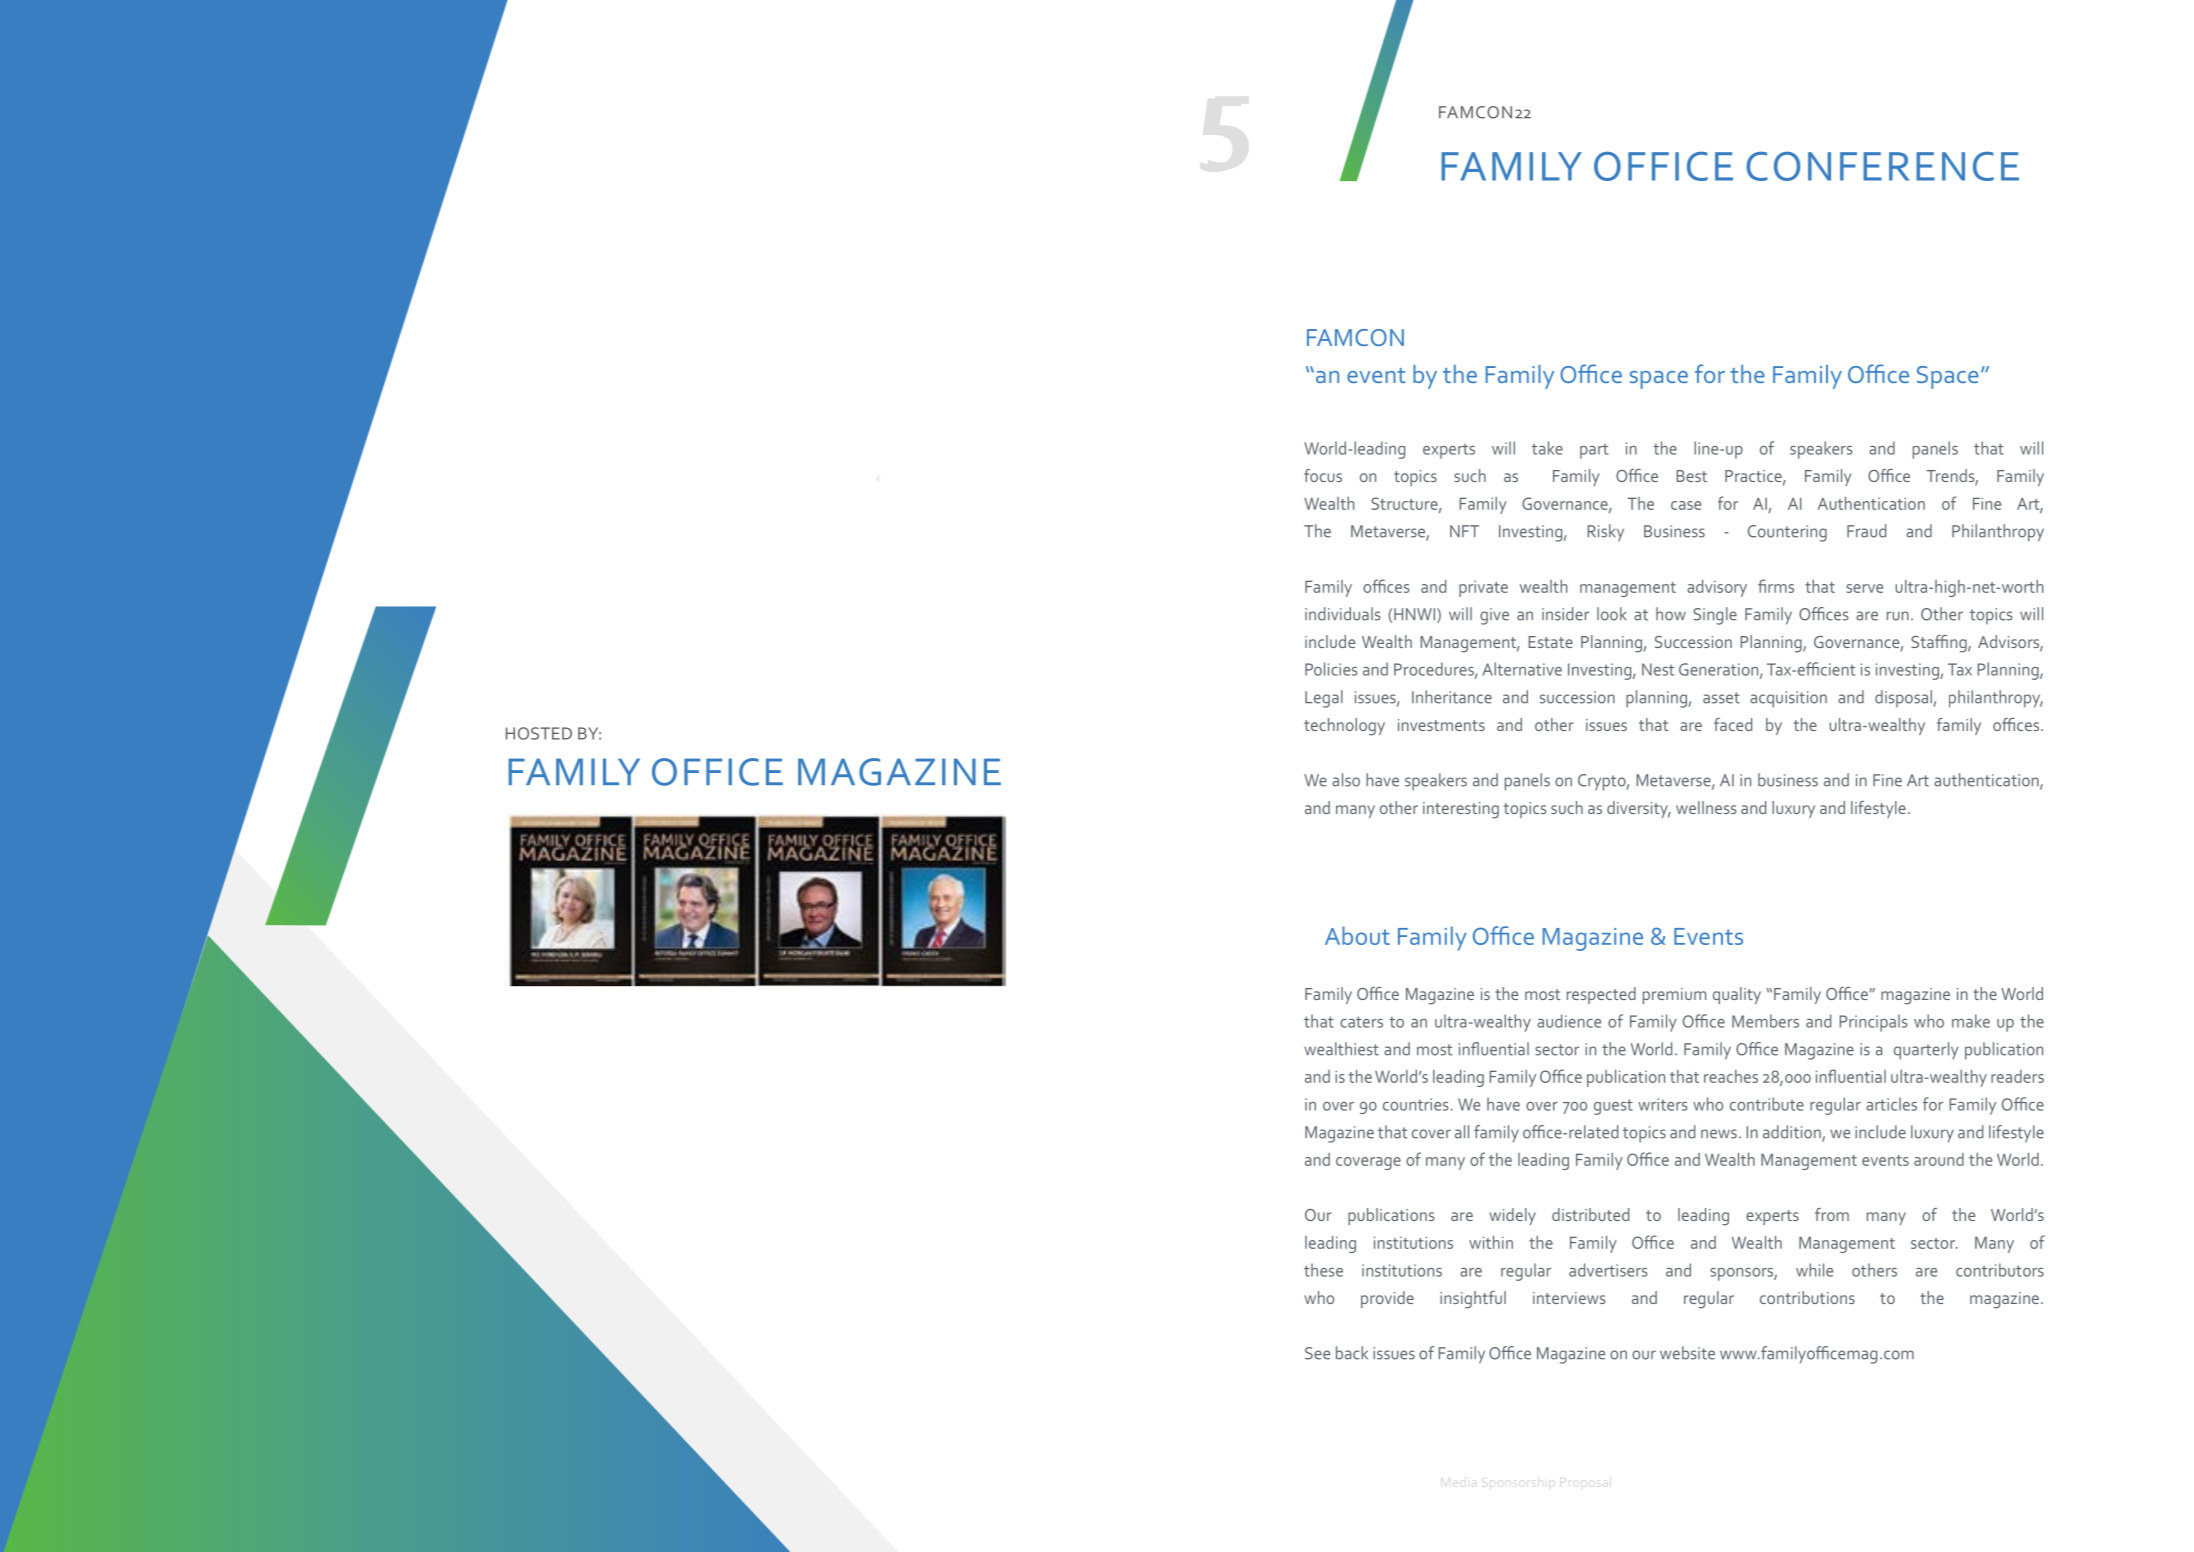 The height and width of the image is (1552, 2194). What do you see at coordinates (1352, 1353) in the image?
I see `back` at bounding box center [1352, 1353].
